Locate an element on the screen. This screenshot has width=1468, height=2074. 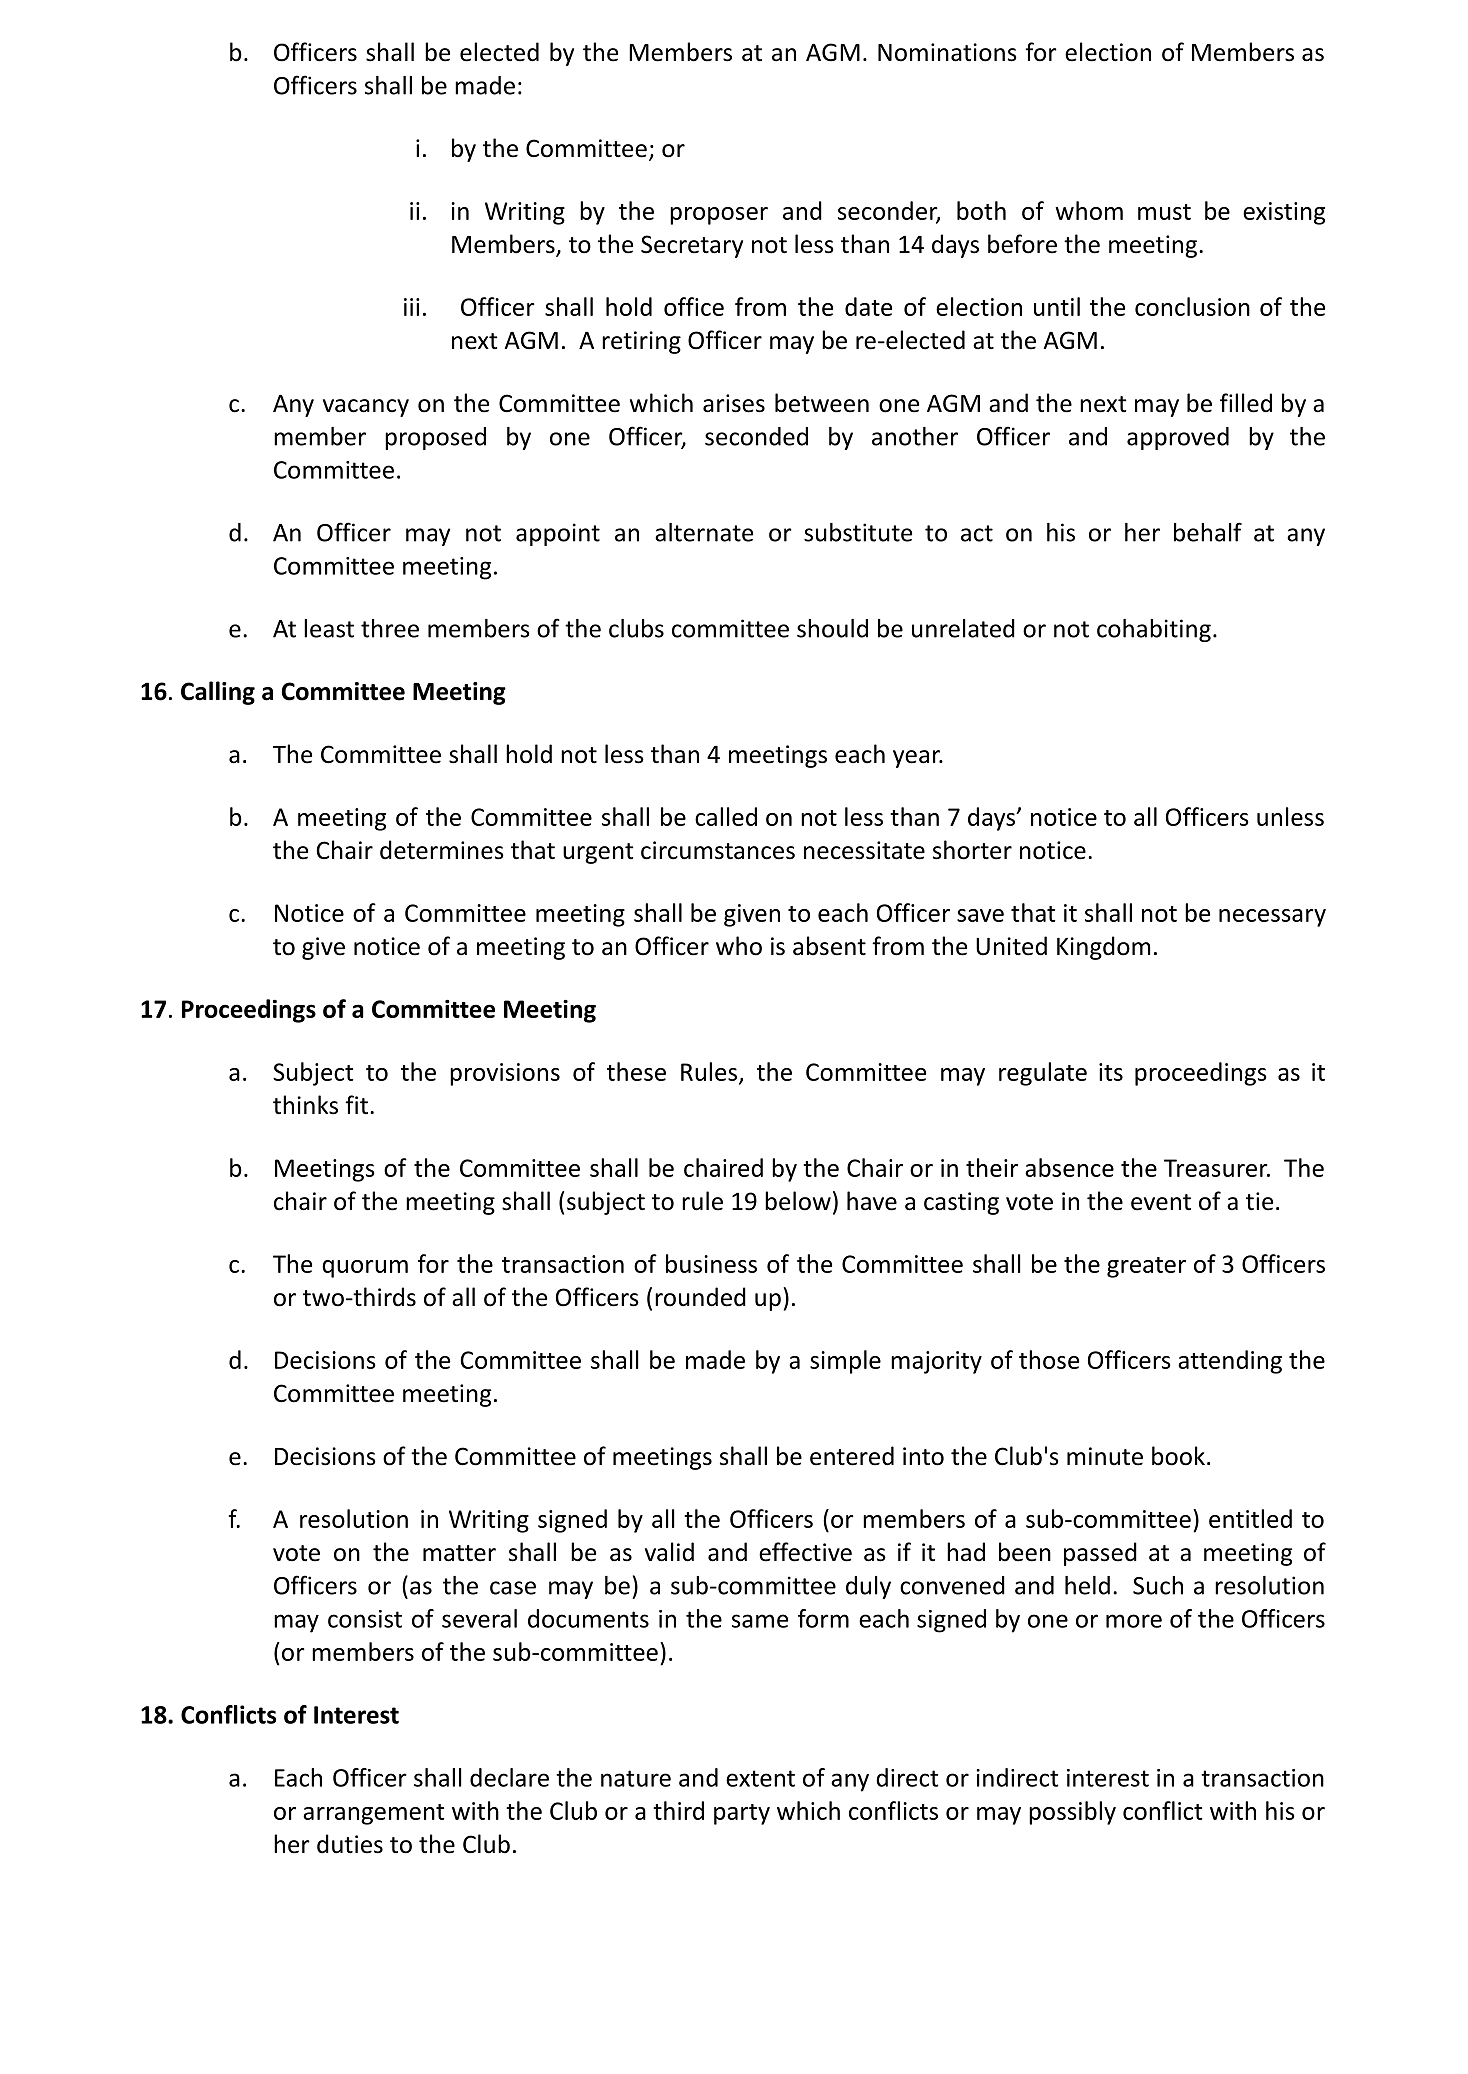
attending is located at coordinates (1230, 1362).
